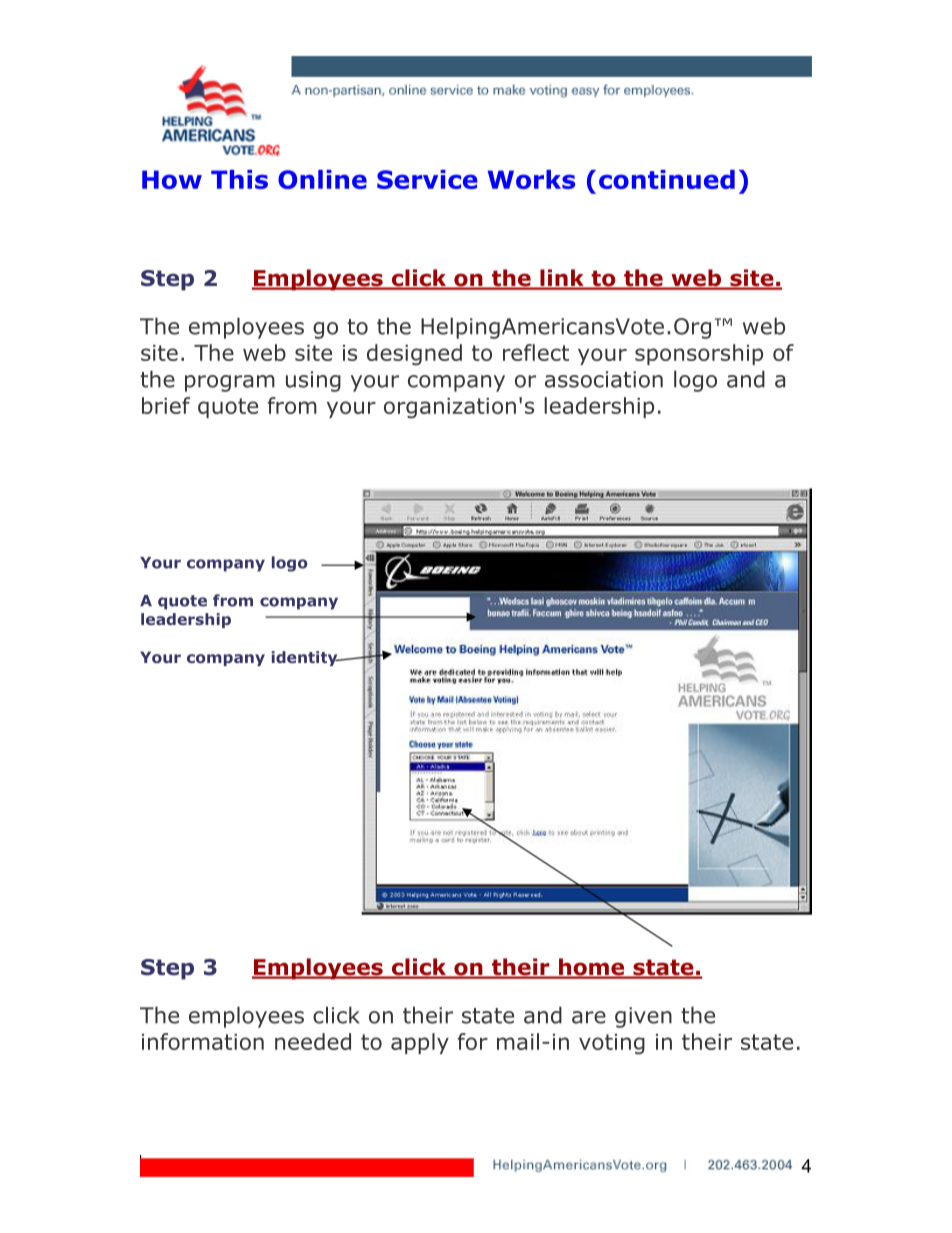 Image resolution: width=952 pixels, height=1233 pixels. What do you see at coordinates (427, 179) in the screenshot?
I see `Service` at bounding box center [427, 179].
